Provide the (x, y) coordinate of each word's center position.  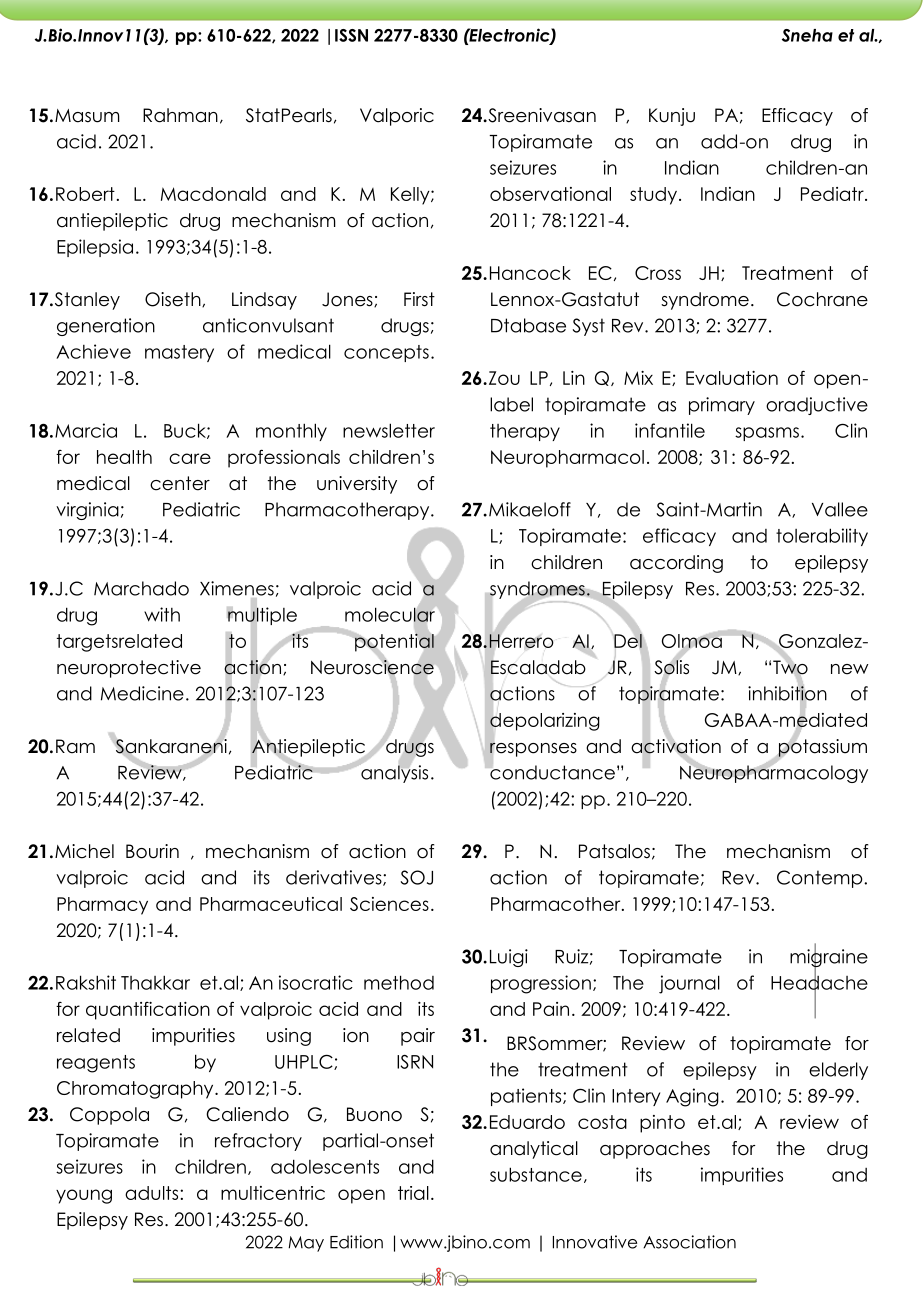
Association (689, 1242)
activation (676, 746)
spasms (767, 434)
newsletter (389, 430)
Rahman (180, 115)
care (190, 458)
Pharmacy (102, 906)
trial (413, 1193)
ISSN (351, 35)
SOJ (417, 877)
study (653, 196)
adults (153, 1193)
